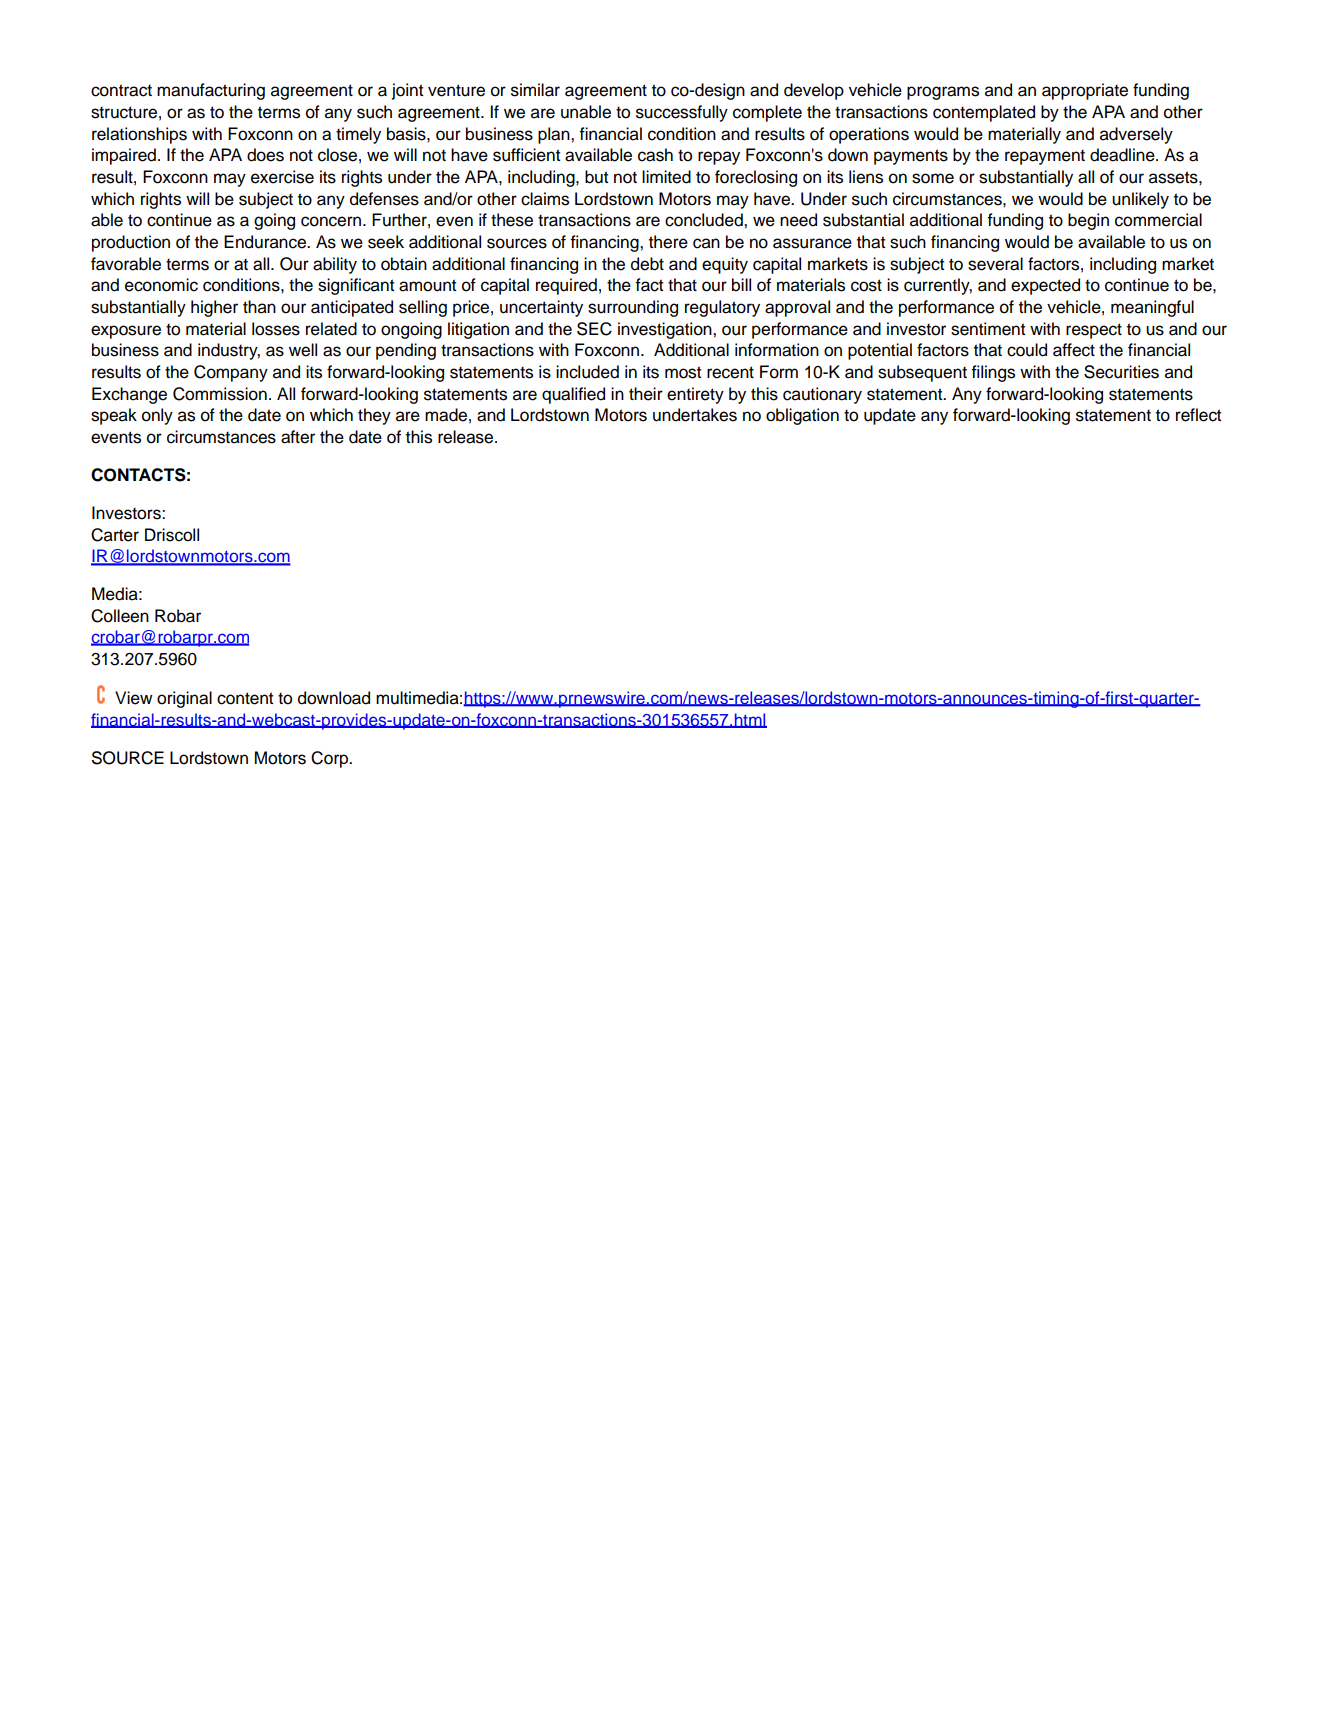 The width and height of the screenshot is (1326, 1716). What do you see at coordinates (331, 759) in the screenshot?
I see `Corp` at bounding box center [331, 759].
